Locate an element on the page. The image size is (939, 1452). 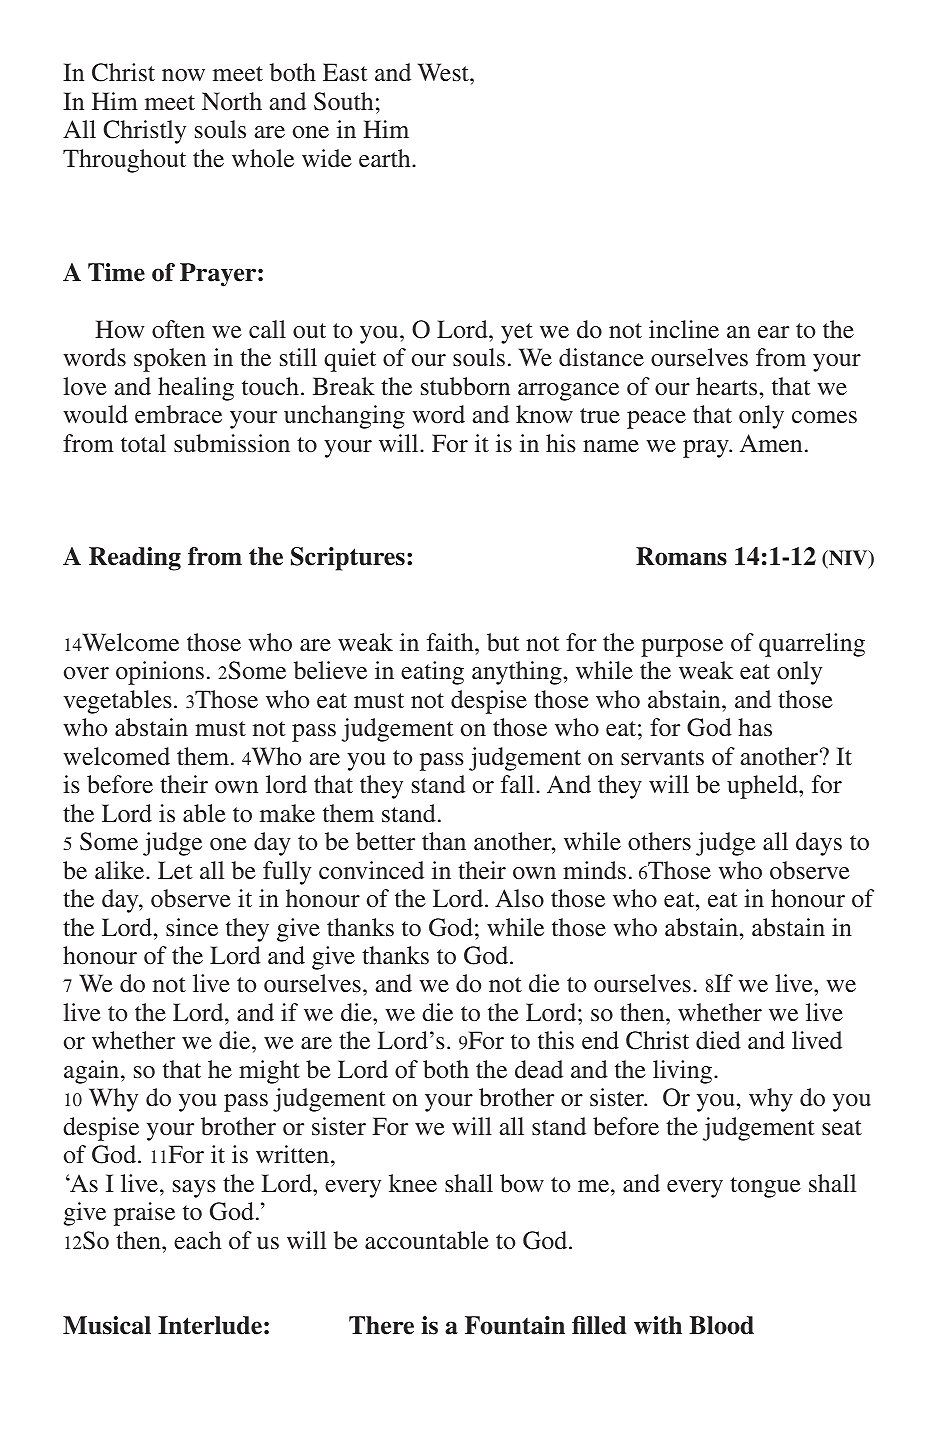
died is located at coordinates (718, 1040).
